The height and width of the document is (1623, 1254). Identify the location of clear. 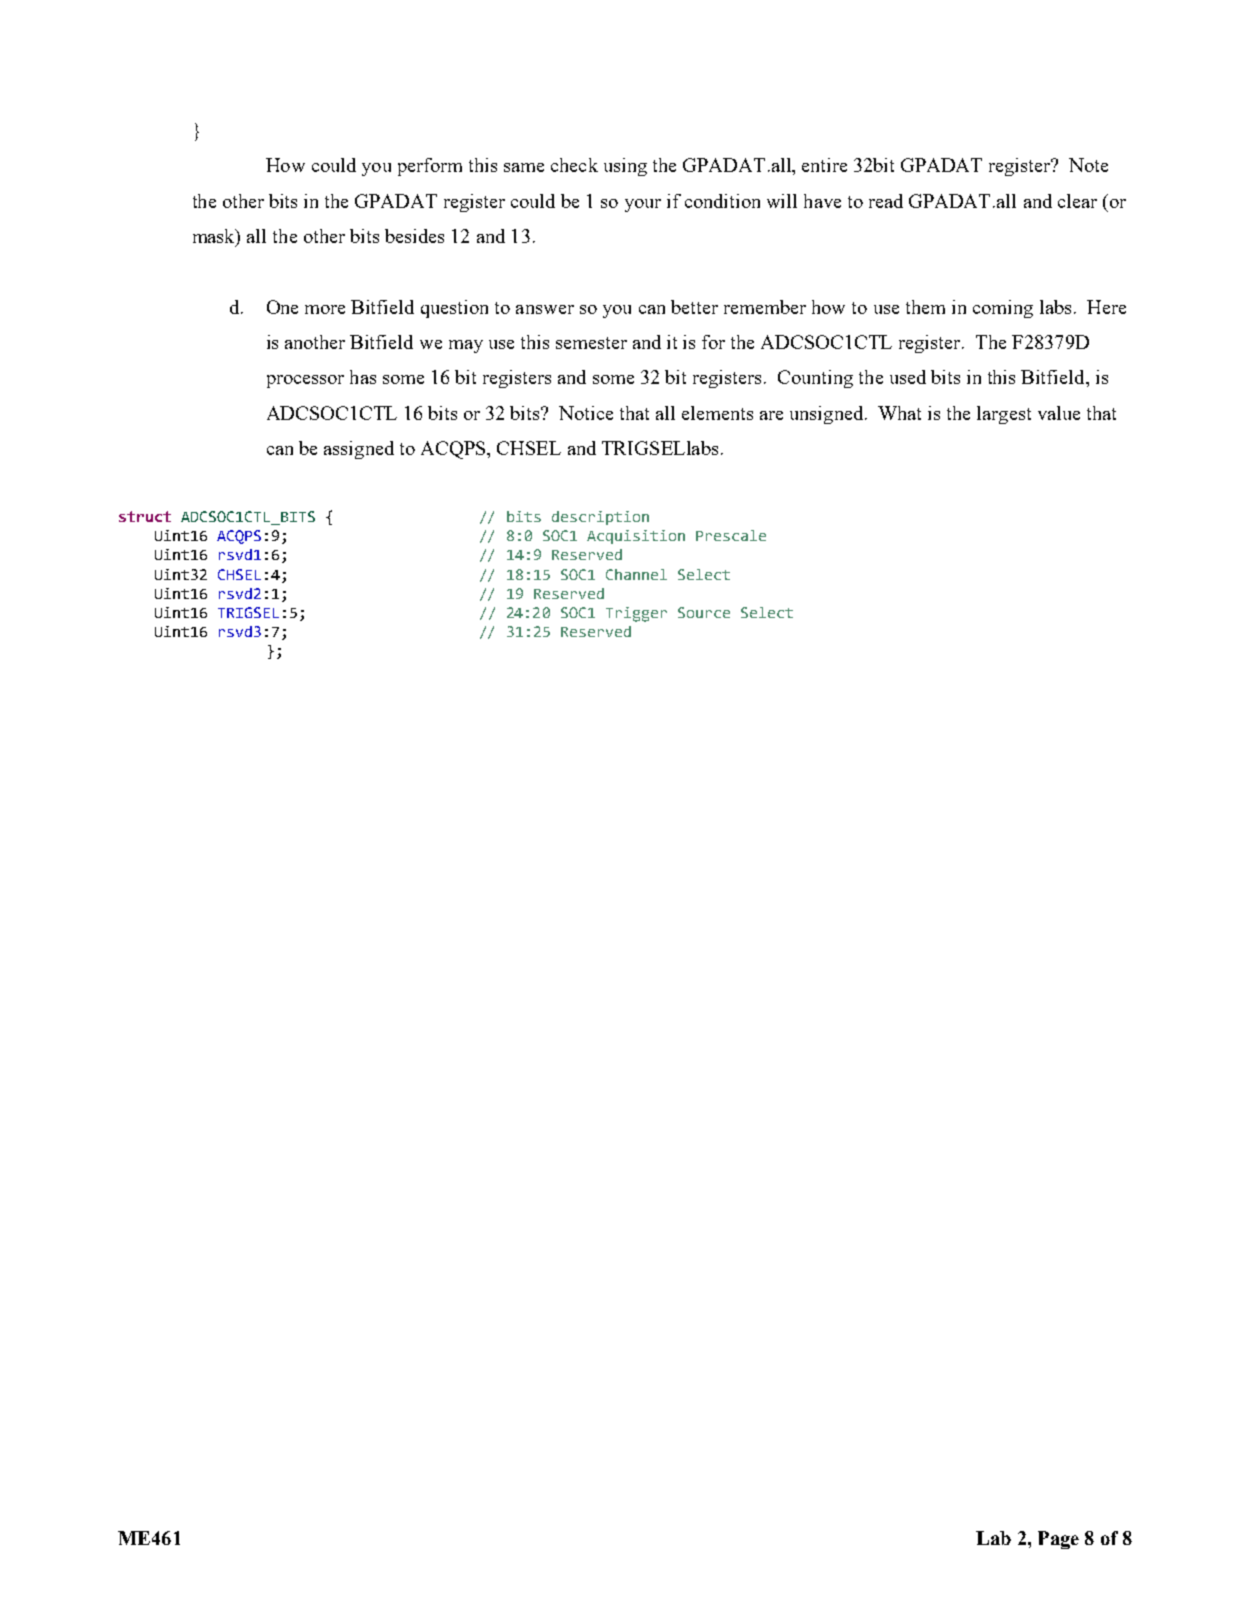
(1077, 201).
